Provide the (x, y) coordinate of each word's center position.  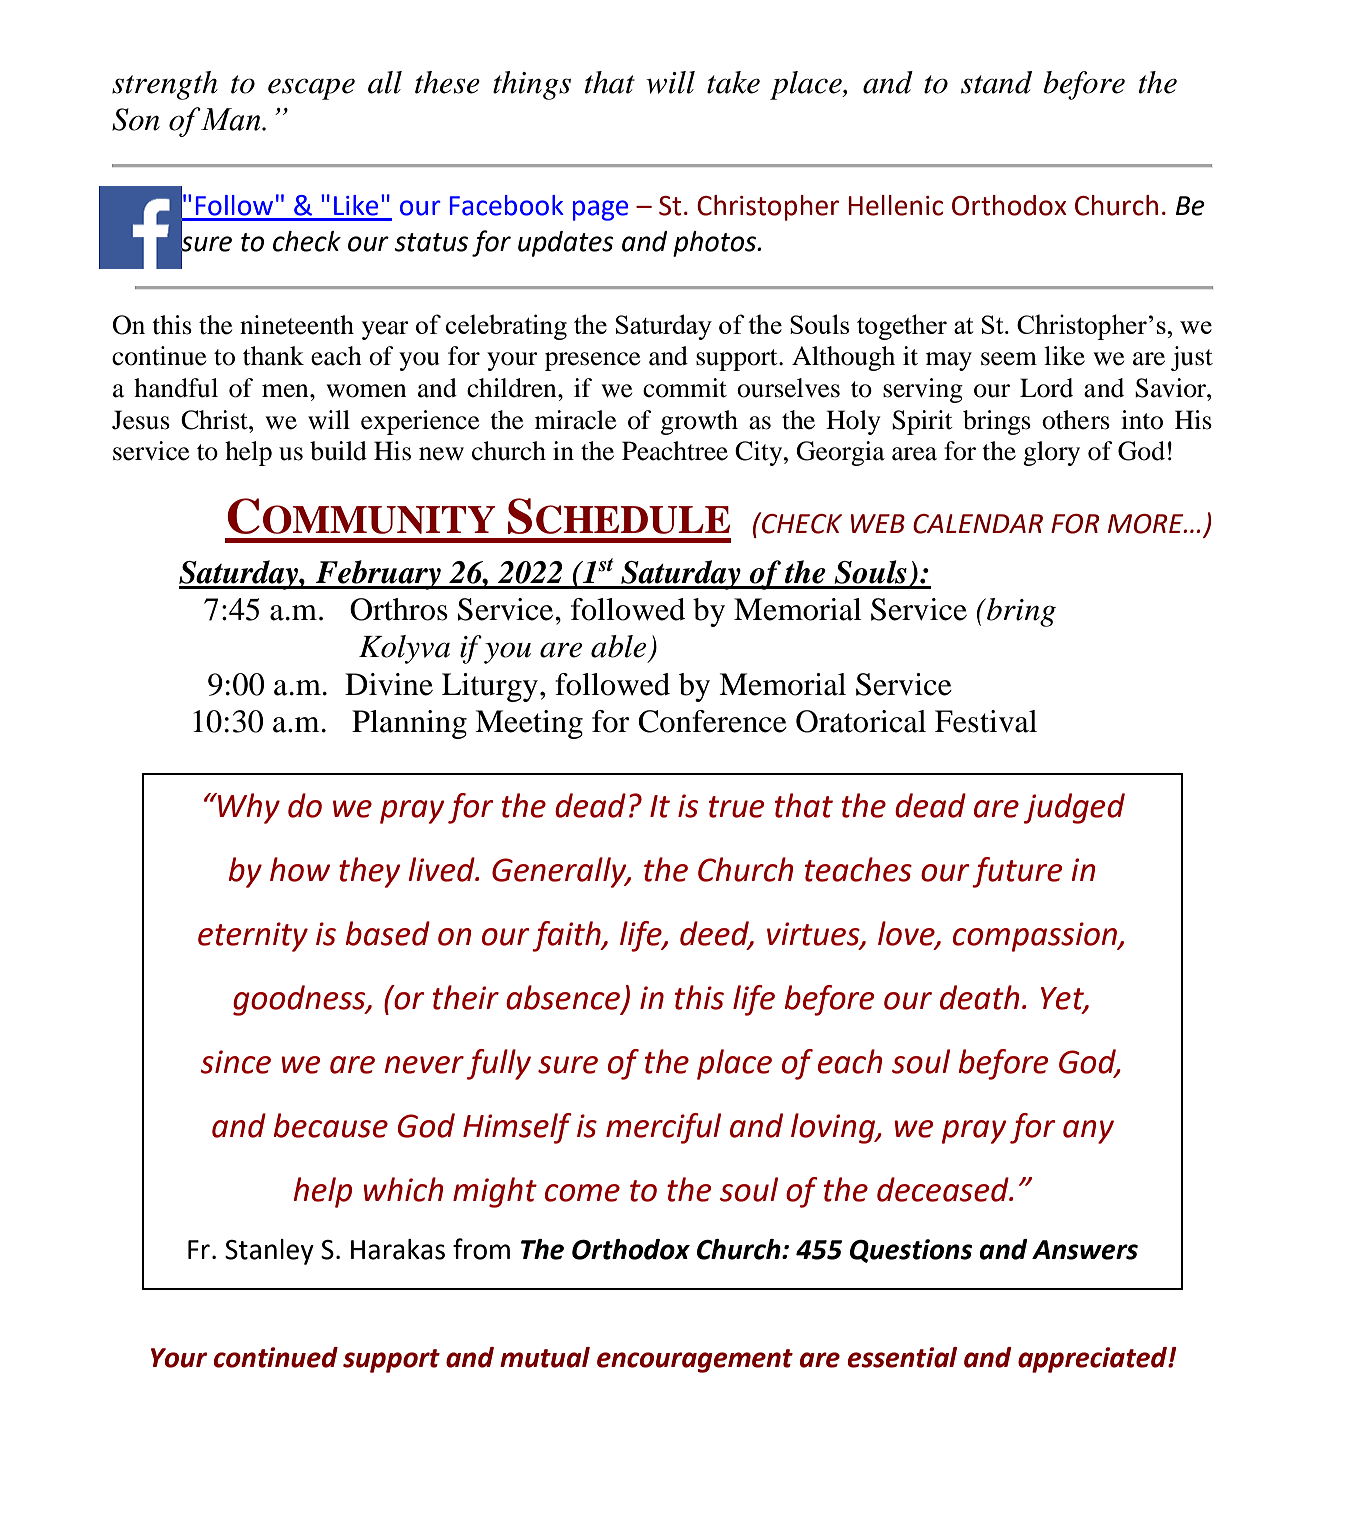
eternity (253, 937)
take (733, 82)
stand (996, 82)
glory (1051, 453)
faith (567, 936)
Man (231, 119)
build (338, 451)
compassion (1036, 937)
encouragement (695, 1361)
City (760, 453)
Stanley (269, 1252)
